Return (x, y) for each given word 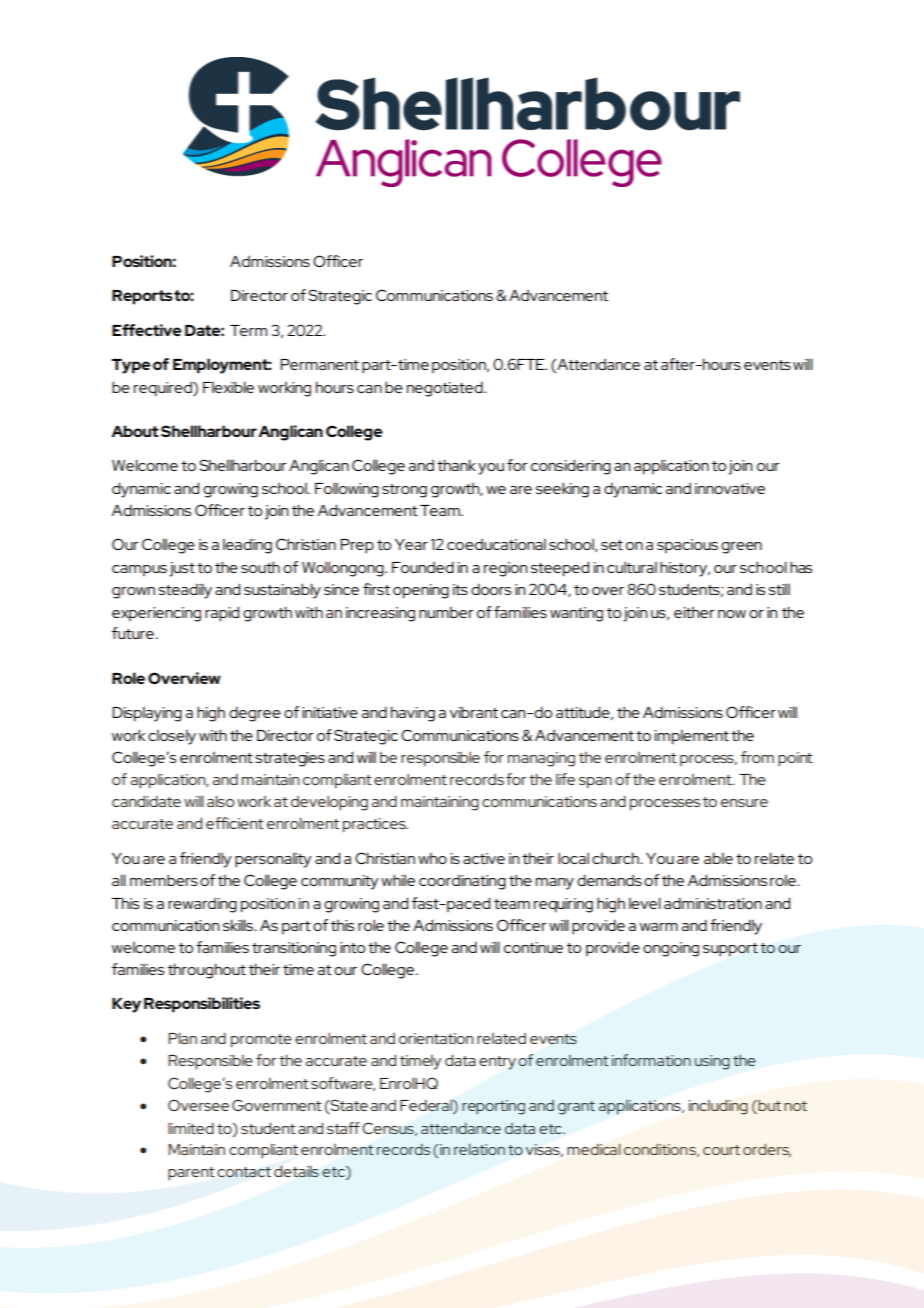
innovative (730, 488)
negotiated (446, 389)
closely (172, 737)
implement (691, 737)
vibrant (474, 712)
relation (479, 1149)
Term (248, 330)
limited (191, 1128)
